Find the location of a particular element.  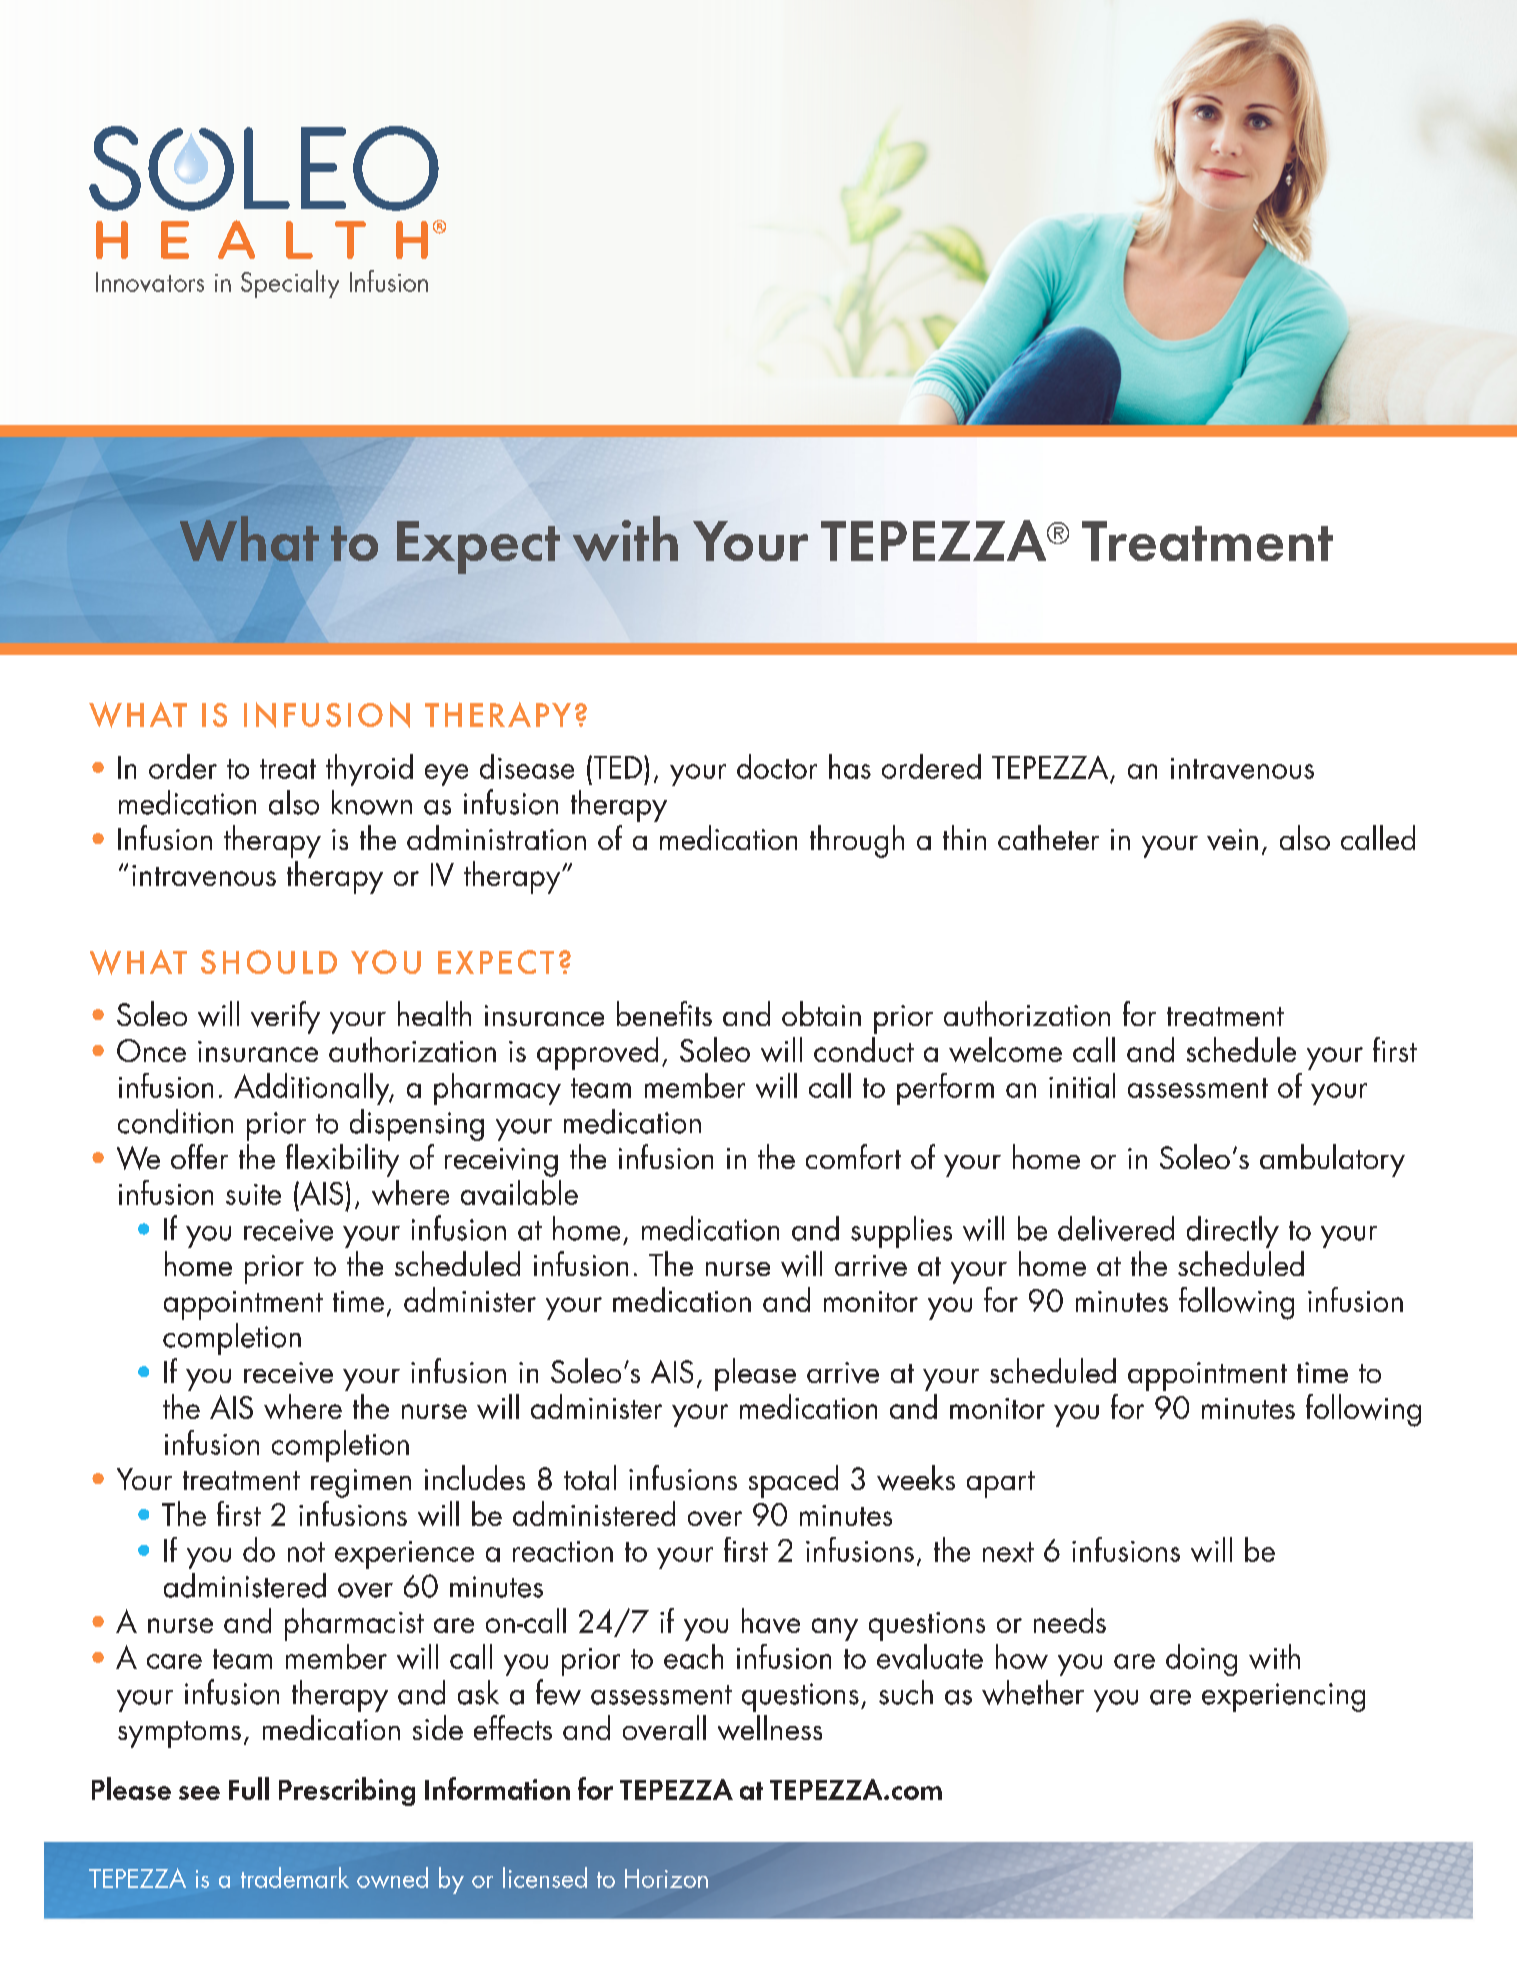

vein is located at coordinates (1232, 839).
